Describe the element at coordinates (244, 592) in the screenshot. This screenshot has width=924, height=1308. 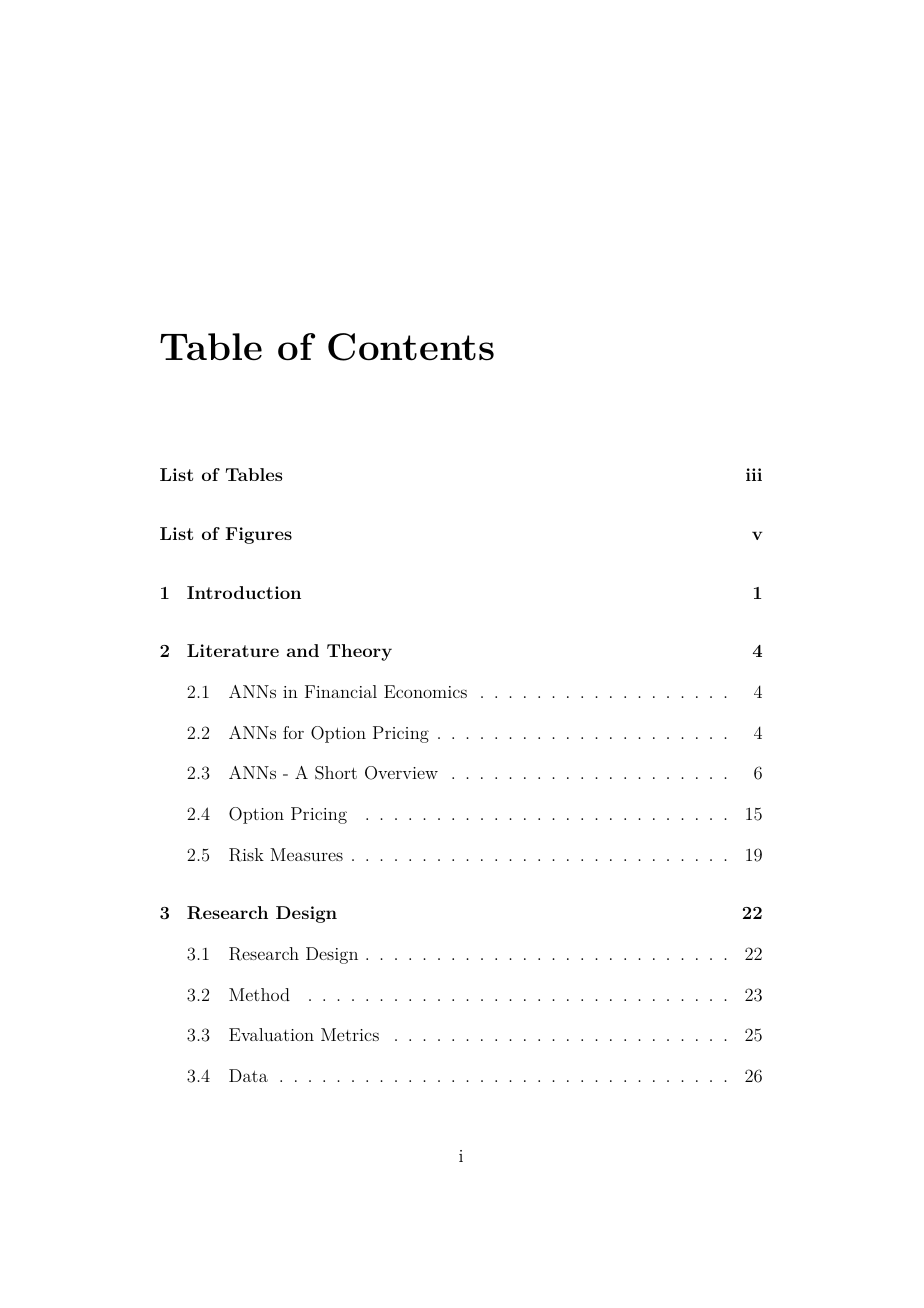
I see `Introduction` at that location.
